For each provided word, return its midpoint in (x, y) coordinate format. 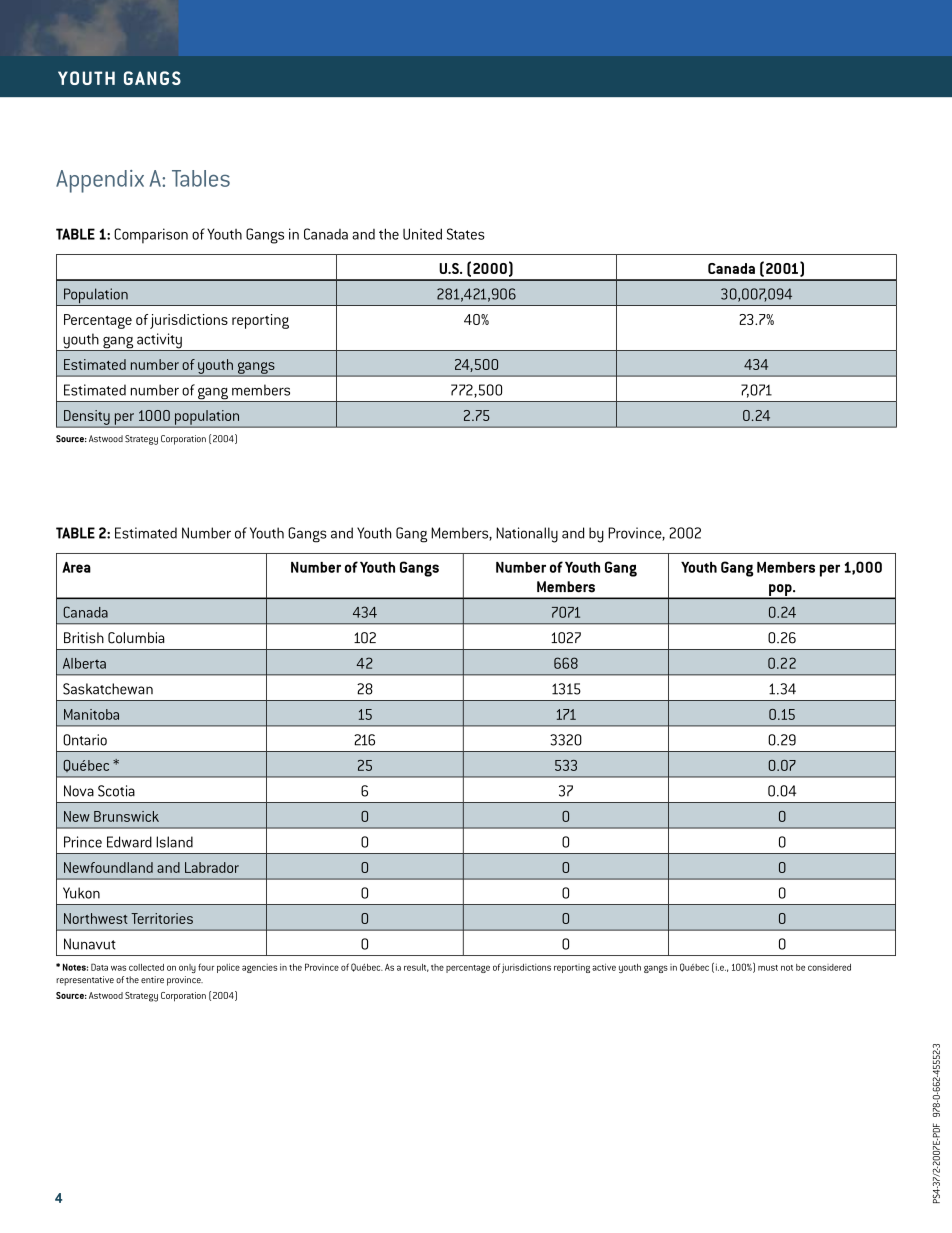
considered (829, 967)
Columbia (136, 638)
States (466, 234)
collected (146, 967)
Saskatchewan (108, 689)
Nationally (527, 535)
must (768, 968)
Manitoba (91, 714)
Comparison (151, 236)
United (422, 234)
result (416, 968)
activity (159, 342)
